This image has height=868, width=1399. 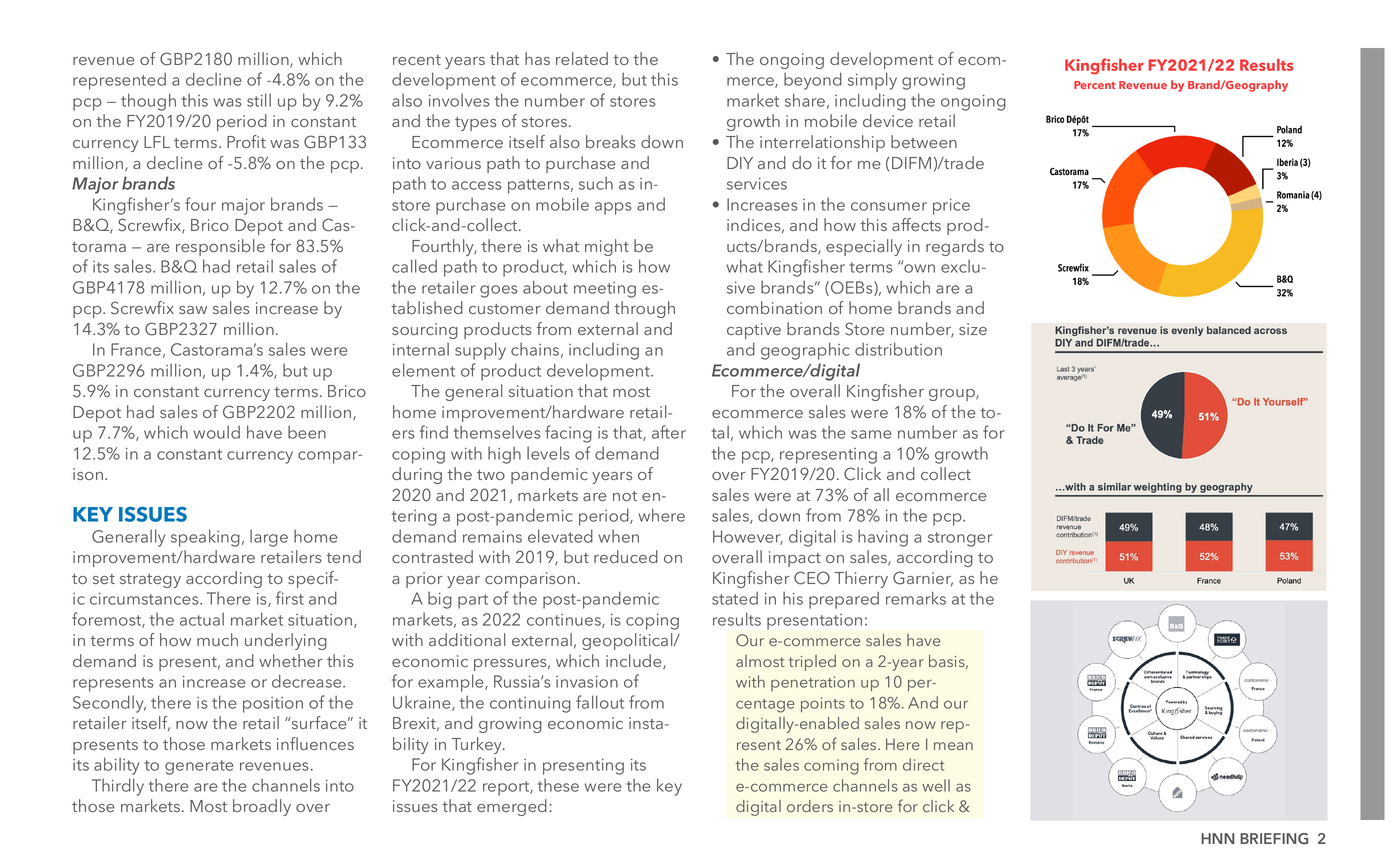 What do you see at coordinates (259, 100) in the image?
I see `still` at bounding box center [259, 100].
